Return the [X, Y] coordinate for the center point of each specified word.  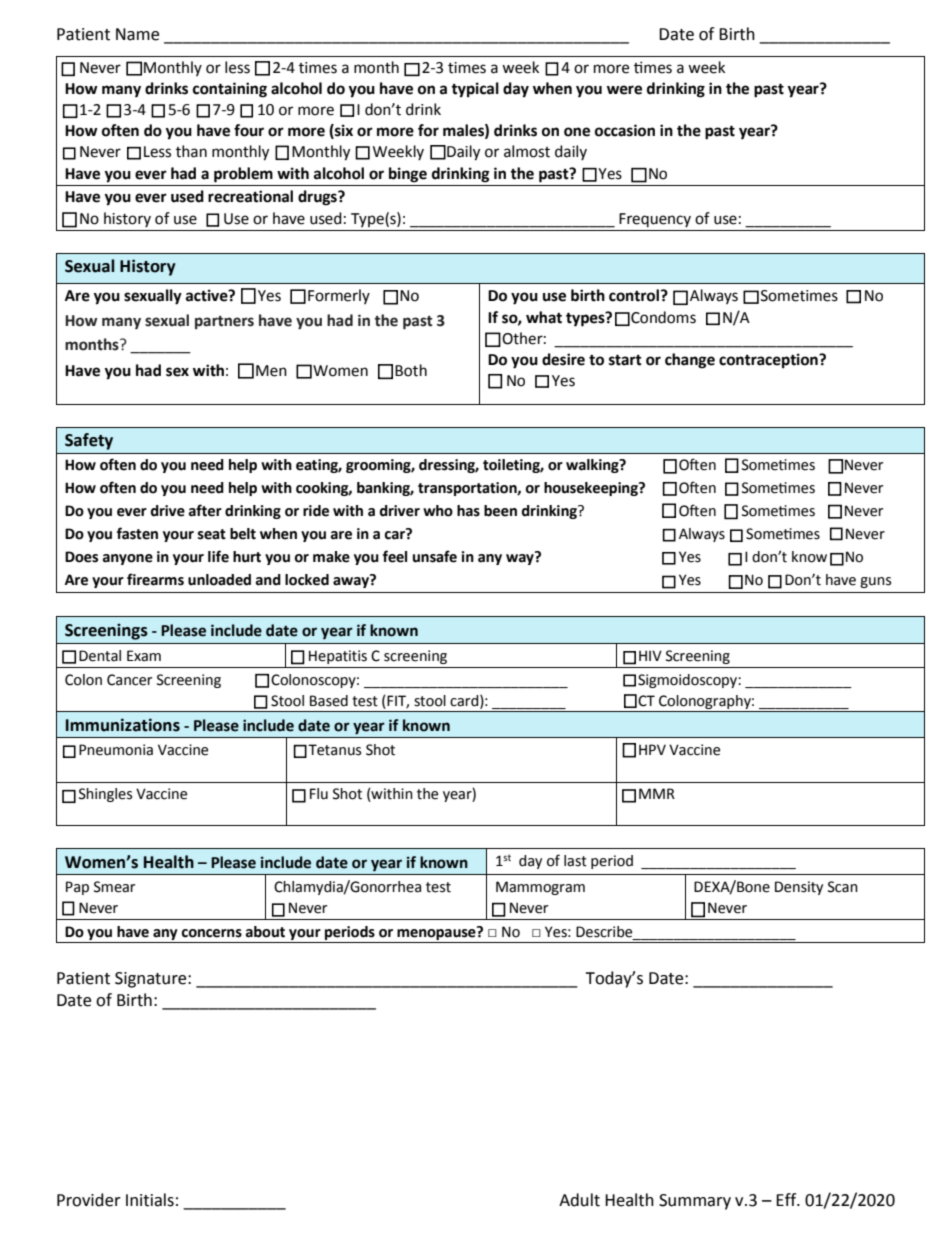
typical [475, 90]
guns [875, 582]
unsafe [435, 556]
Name [137, 34]
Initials [150, 1200]
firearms [155, 579]
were [624, 90]
